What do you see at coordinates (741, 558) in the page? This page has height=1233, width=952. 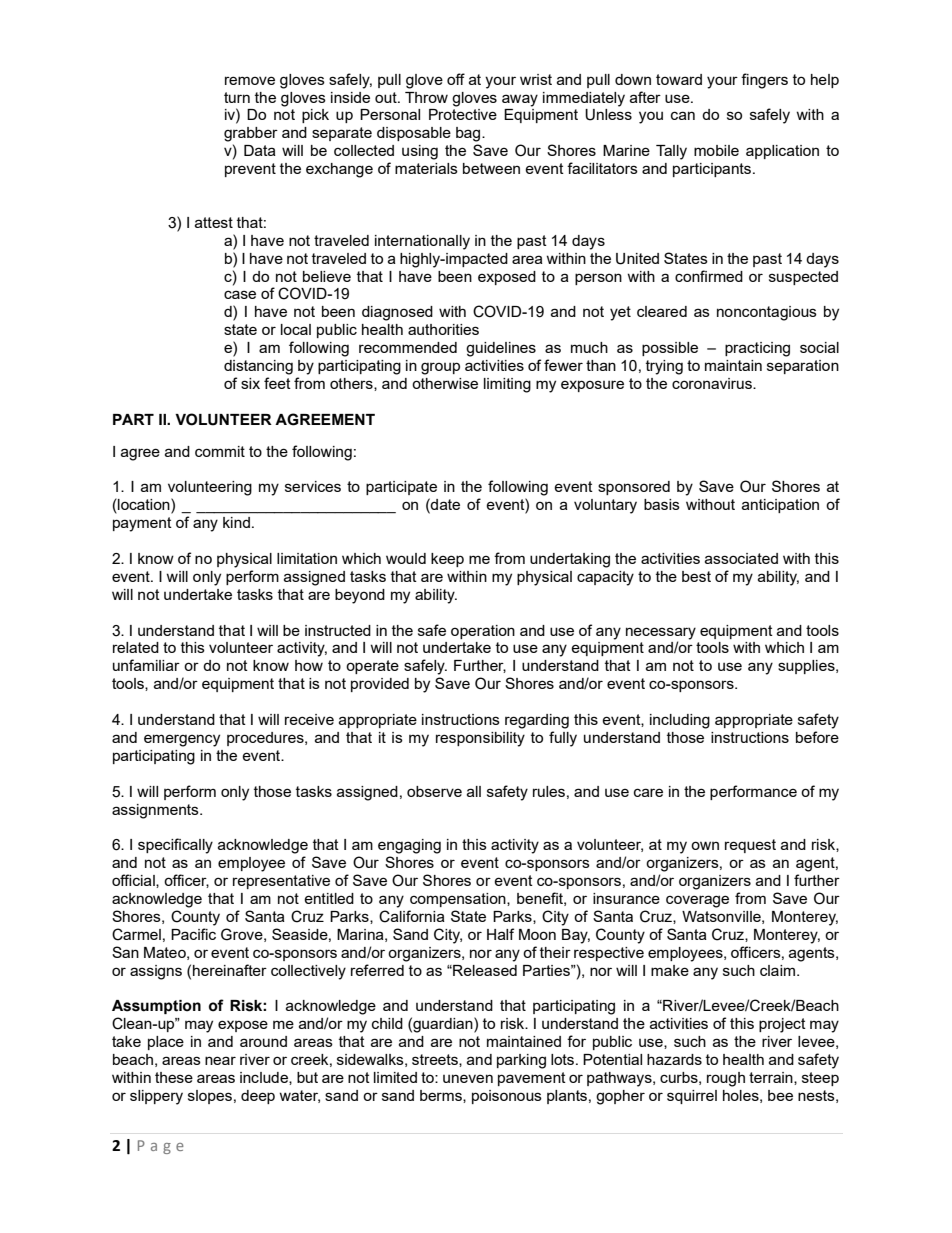 I see `associated` at bounding box center [741, 558].
